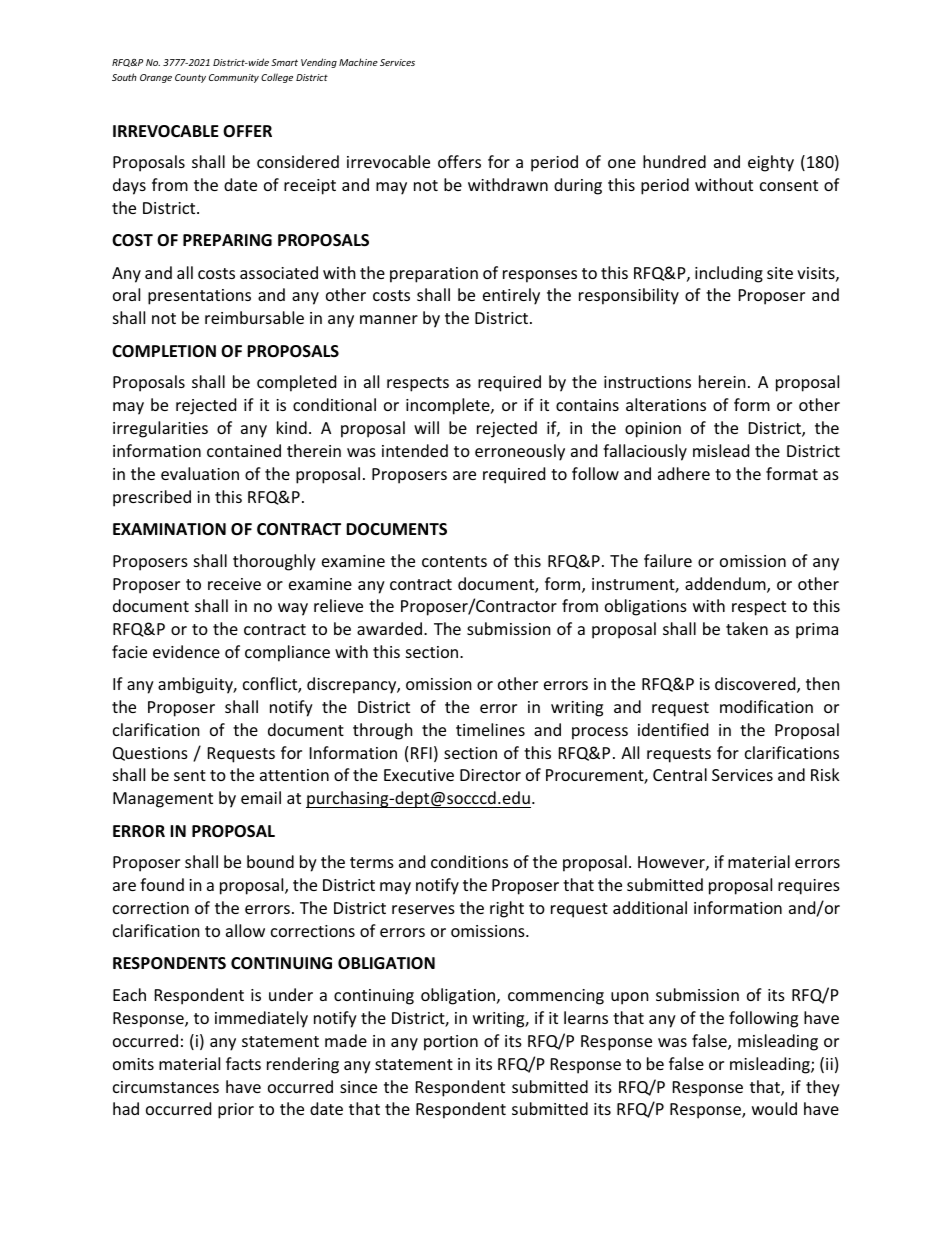 This image has height=1233, width=952. Describe the element at coordinates (726, 585) in the image. I see `addendum` at that location.
